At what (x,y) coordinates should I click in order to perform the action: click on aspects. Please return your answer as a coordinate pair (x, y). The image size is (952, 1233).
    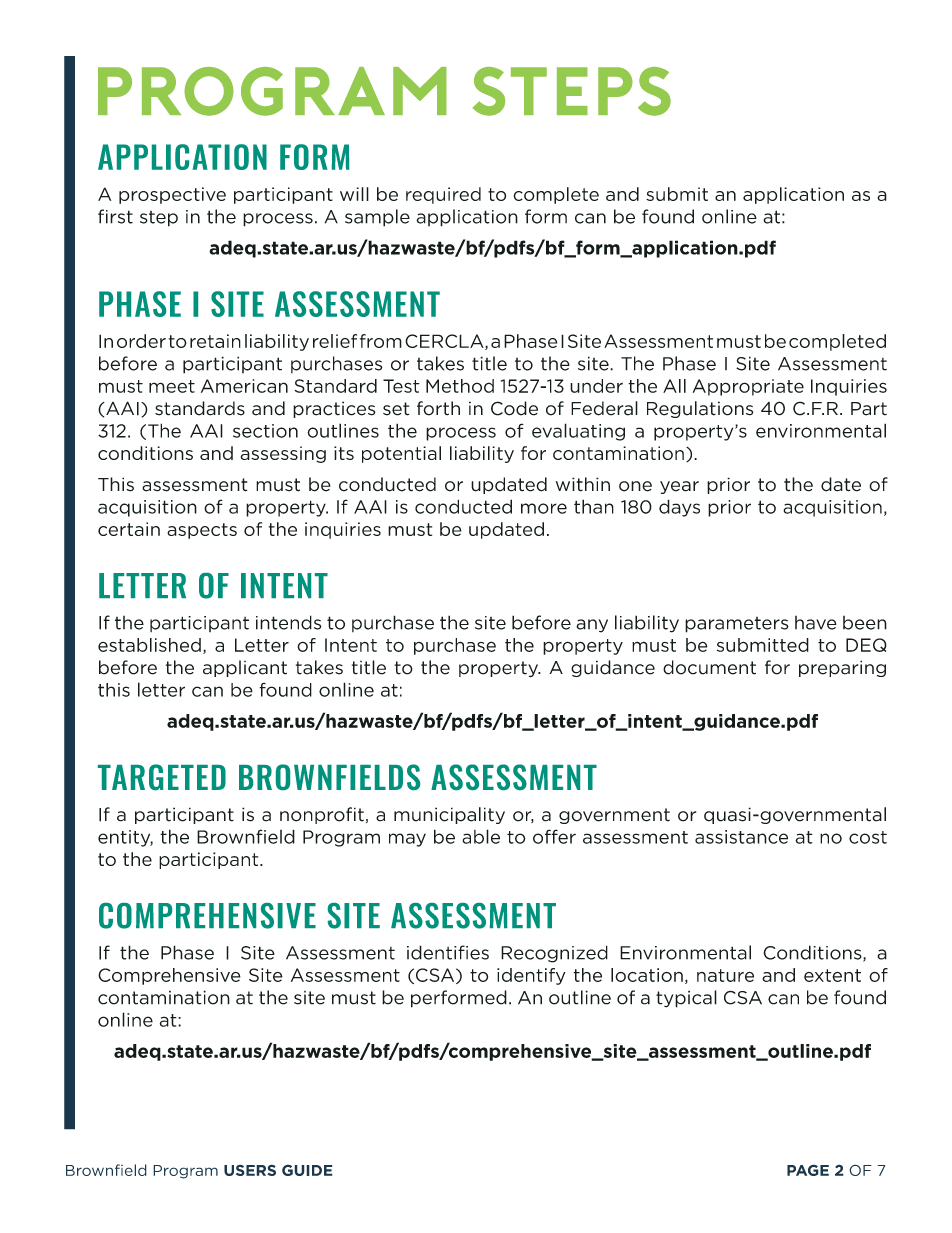
    Looking at the image, I should click on (202, 531).
